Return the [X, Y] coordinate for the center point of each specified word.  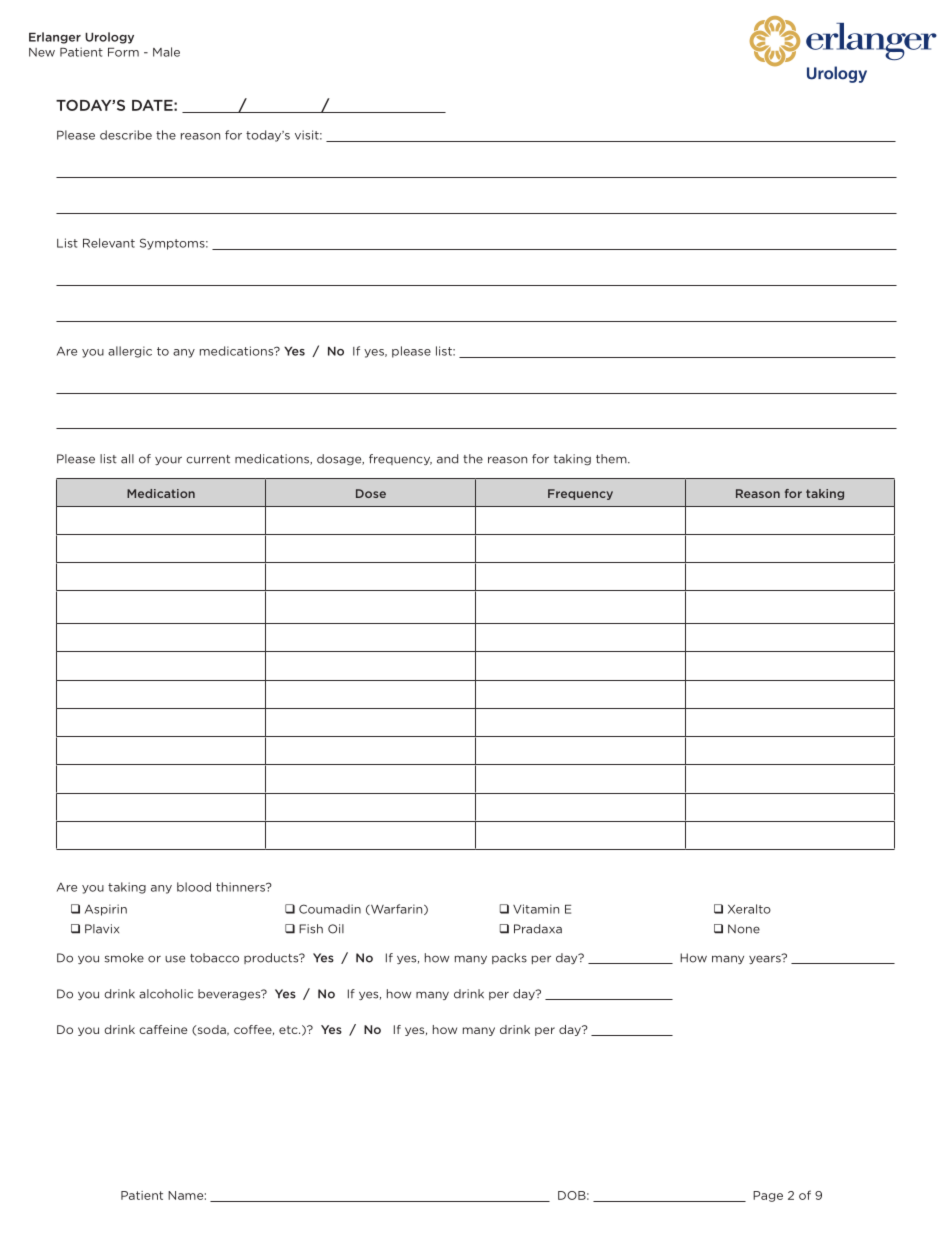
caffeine [163, 1029]
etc [289, 1029]
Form [123, 52]
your [168, 460]
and [447, 459]
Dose [371, 493]
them [612, 459]
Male [166, 52]
